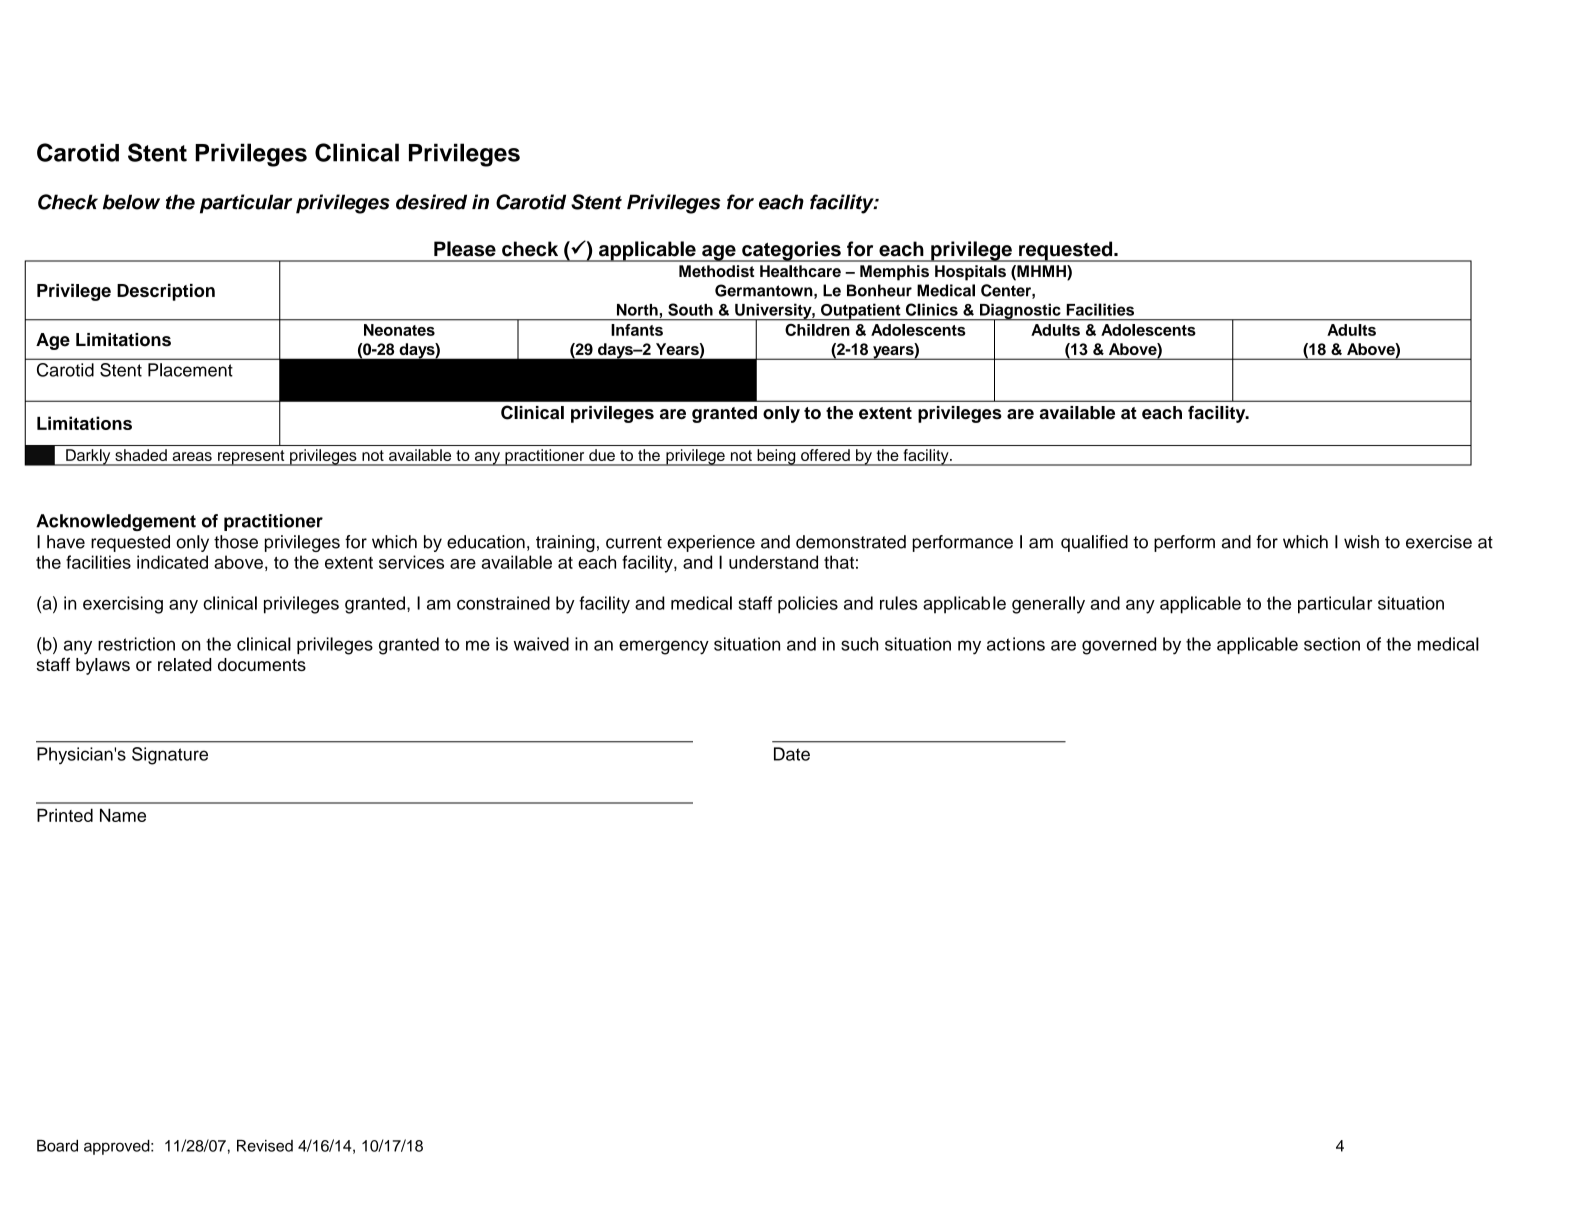 The image size is (1588, 1227). What do you see at coordinates (711, 543) in the screenshot?
I see `experience` at bounding box center [711, 543].
